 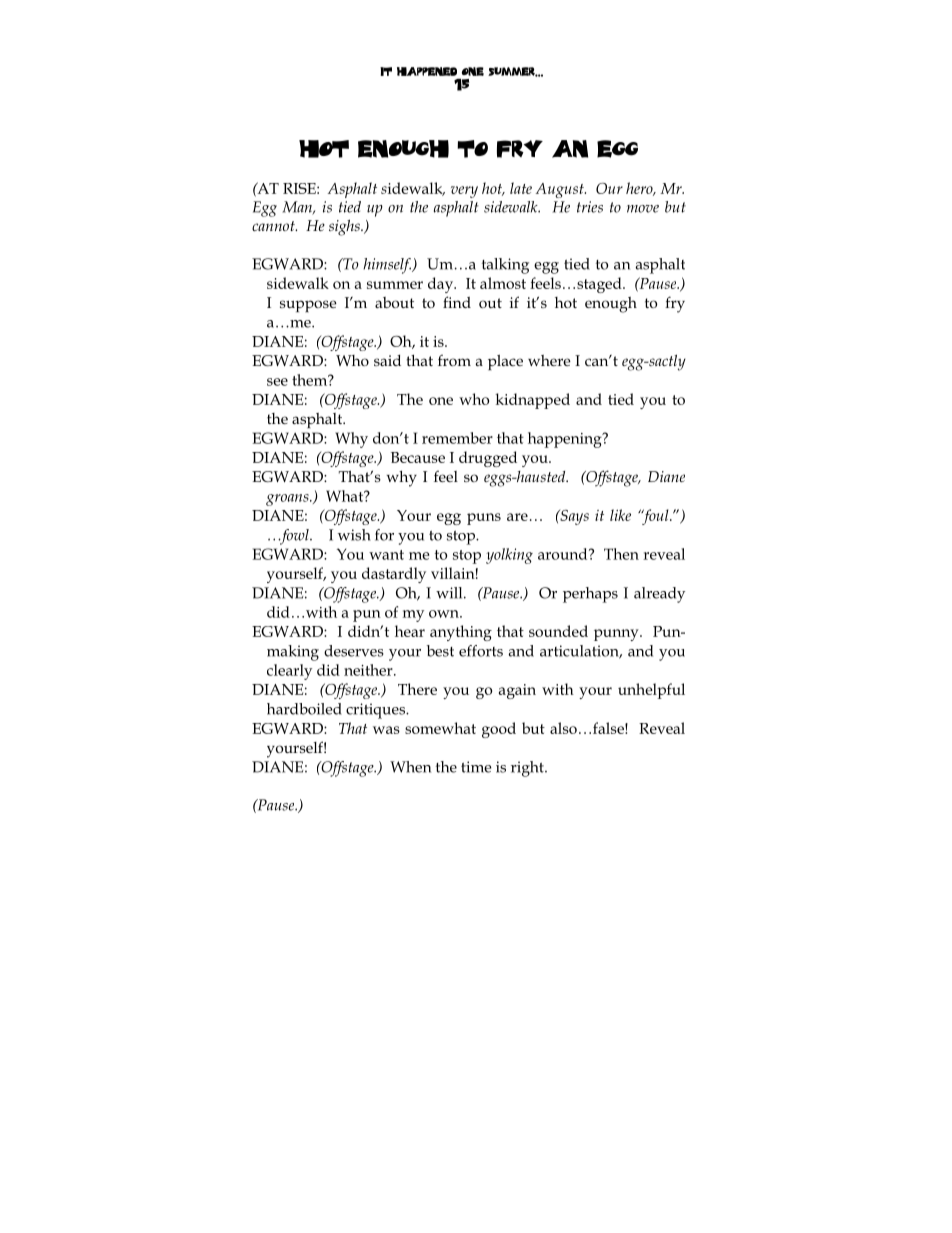 What do you see at coordinates (277, 382) in the page?
I see `see` at bounding box center [277, 382].
